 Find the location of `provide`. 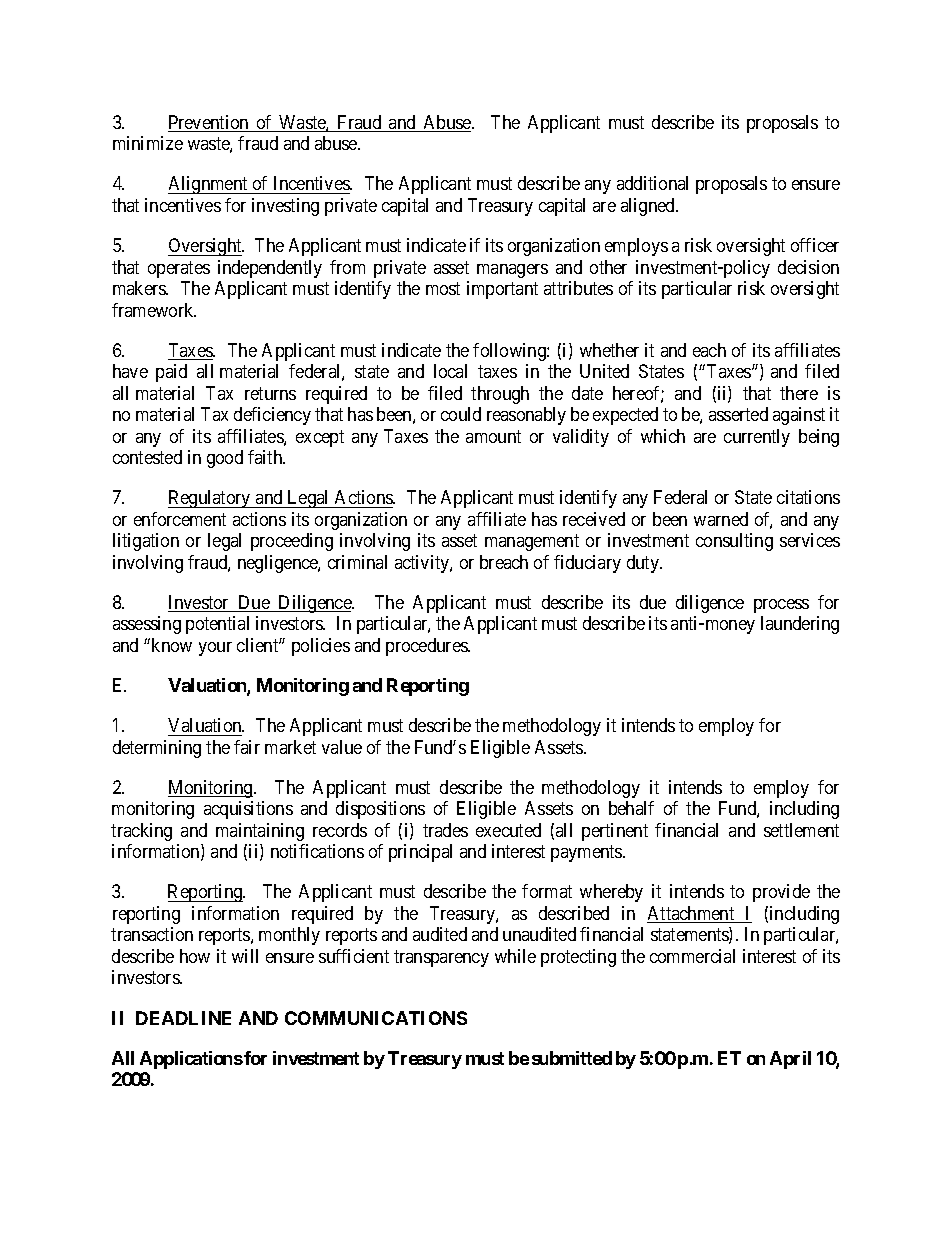

provide is located at coordinates (781, 893).
